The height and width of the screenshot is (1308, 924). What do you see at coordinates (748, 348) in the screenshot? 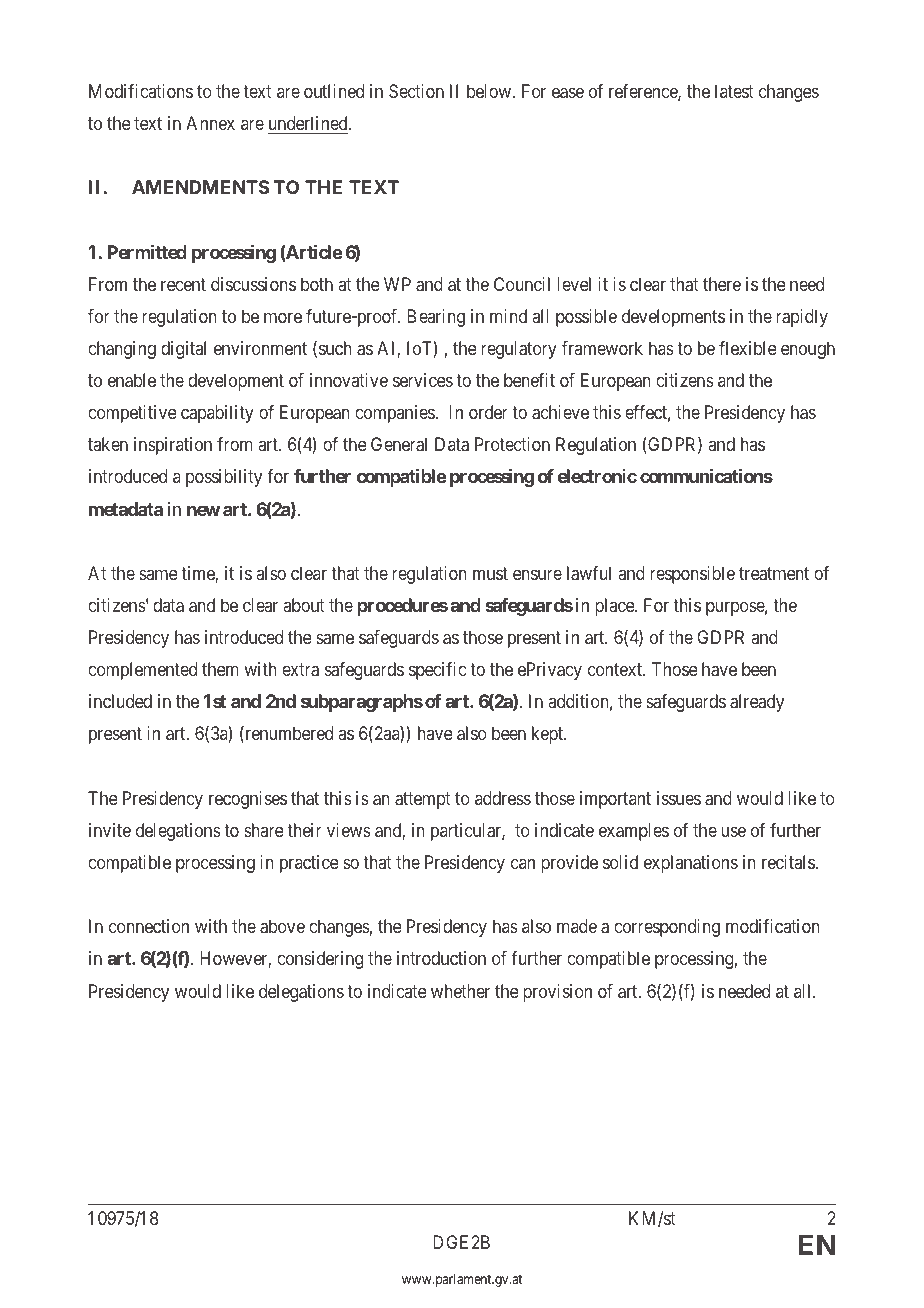
I see `flexible` at bounding box center [748, 348].
